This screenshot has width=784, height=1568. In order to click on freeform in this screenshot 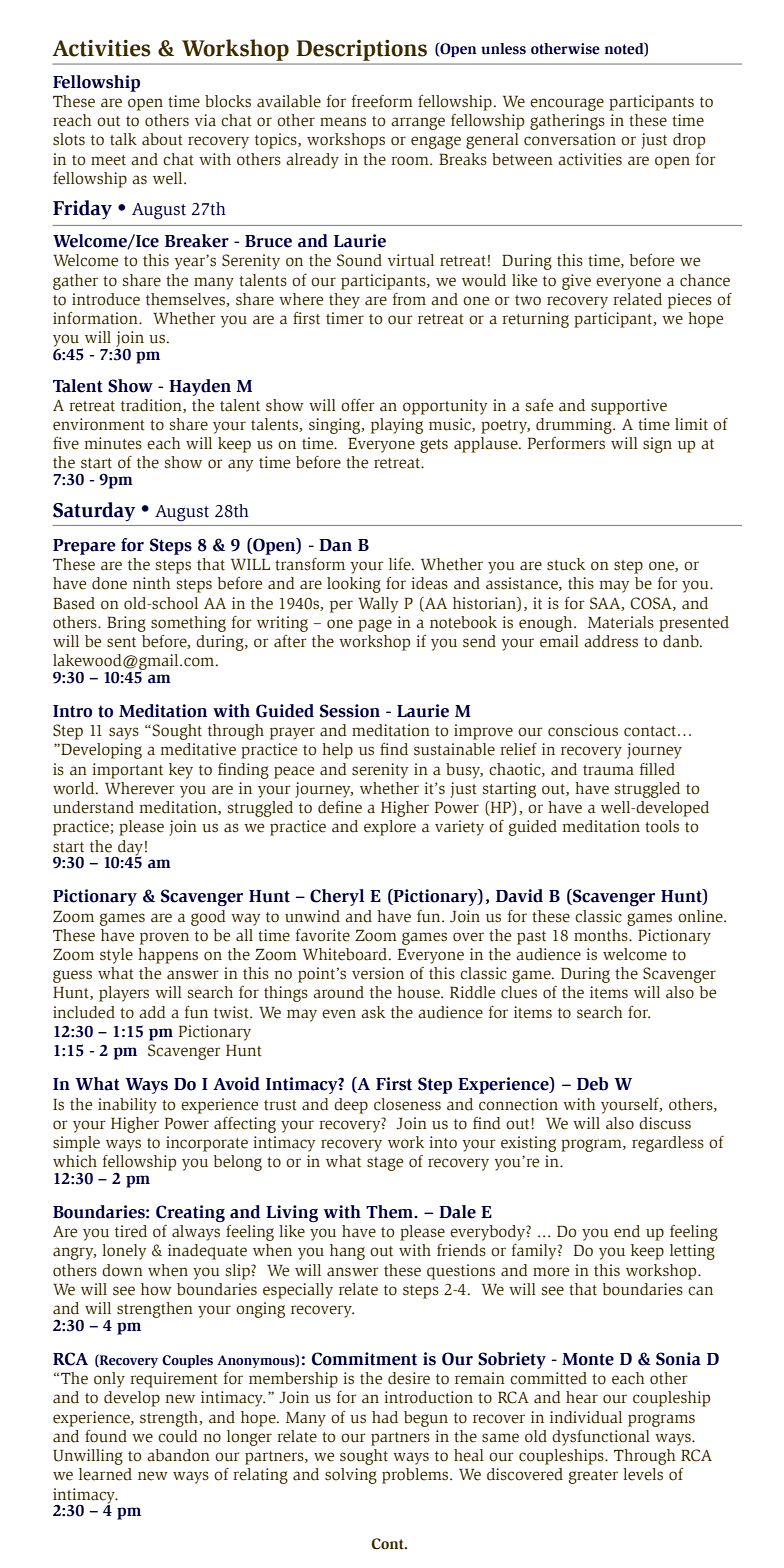, I will do `click(382, 101)`.
